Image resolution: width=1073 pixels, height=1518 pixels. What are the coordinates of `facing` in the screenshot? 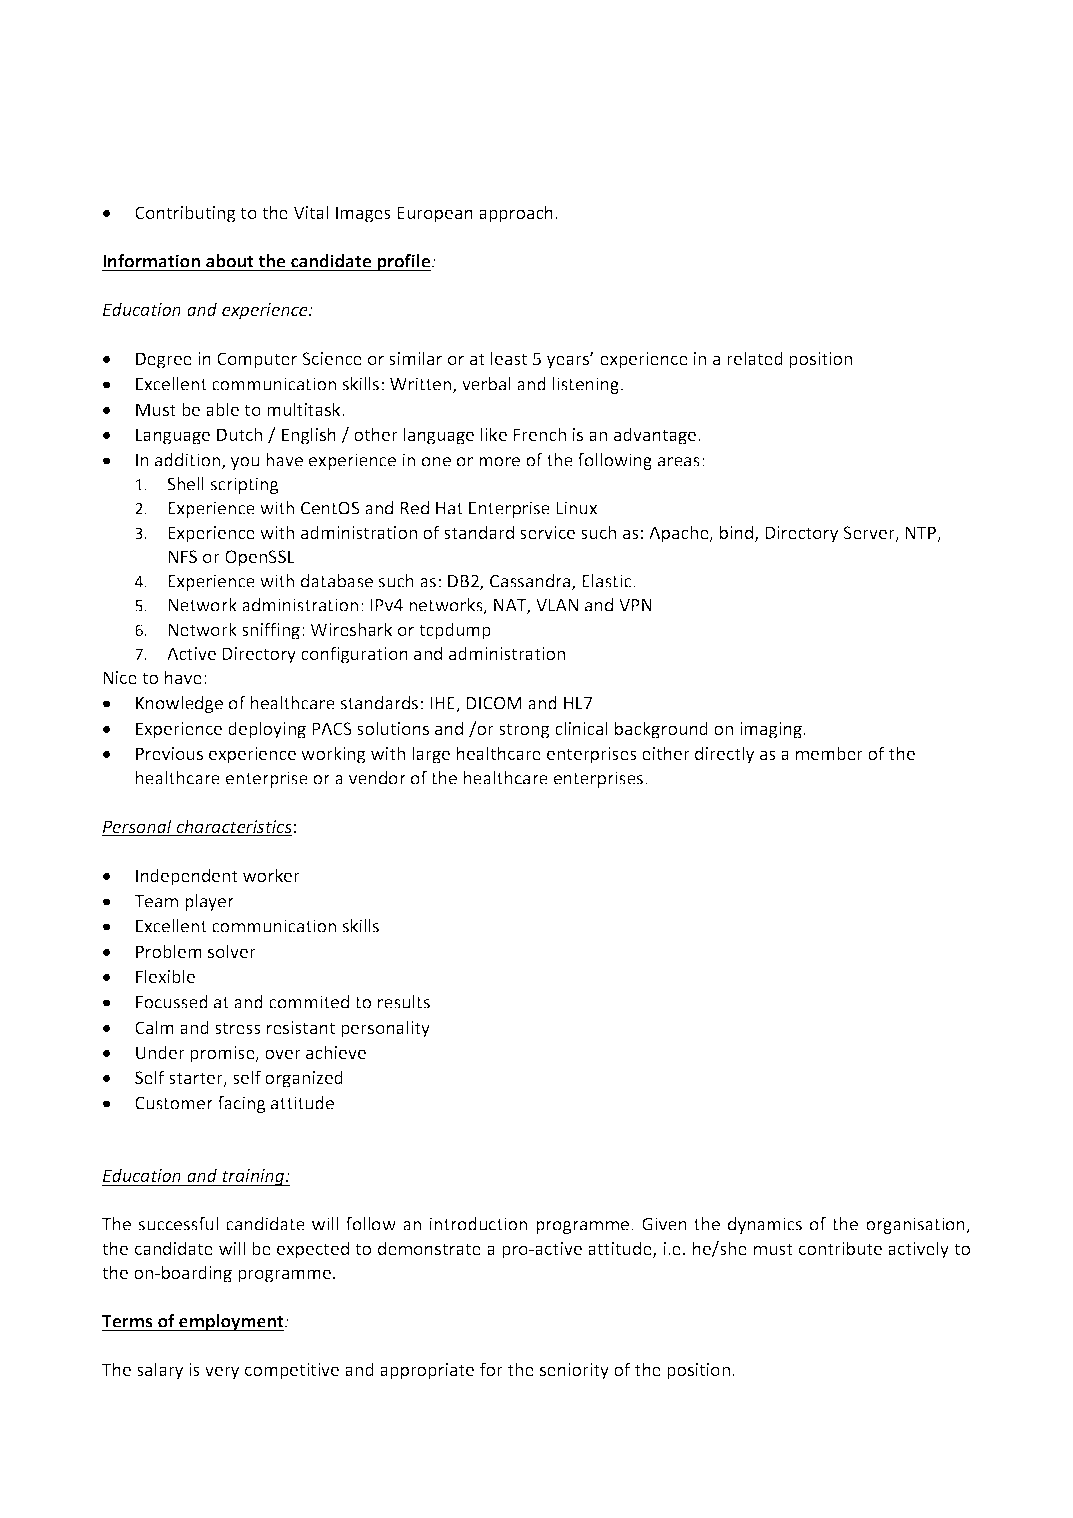 It's located at (242, 1104).
